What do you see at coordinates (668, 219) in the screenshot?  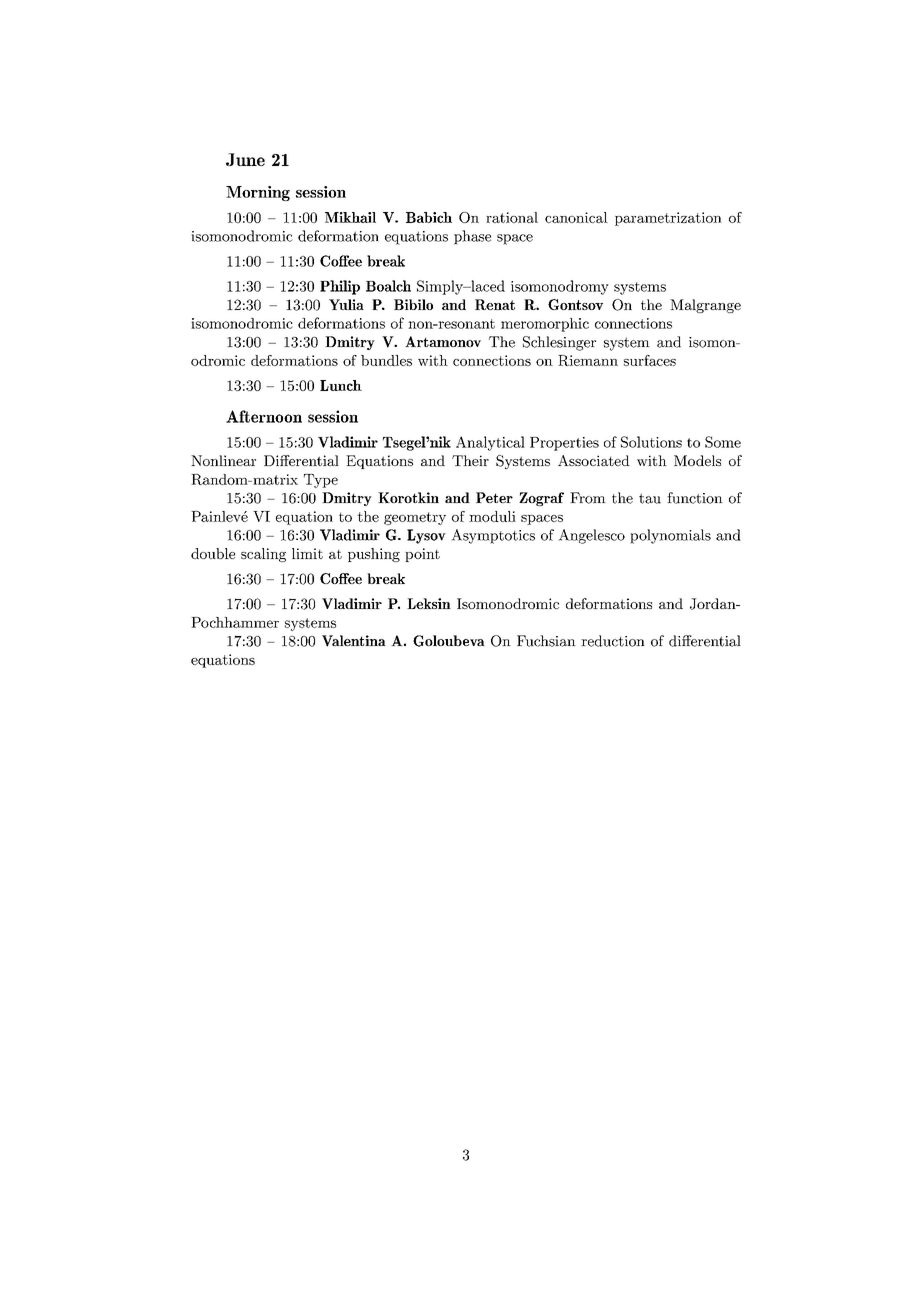 I see `parametrization` at bounding box center [668, 219].
